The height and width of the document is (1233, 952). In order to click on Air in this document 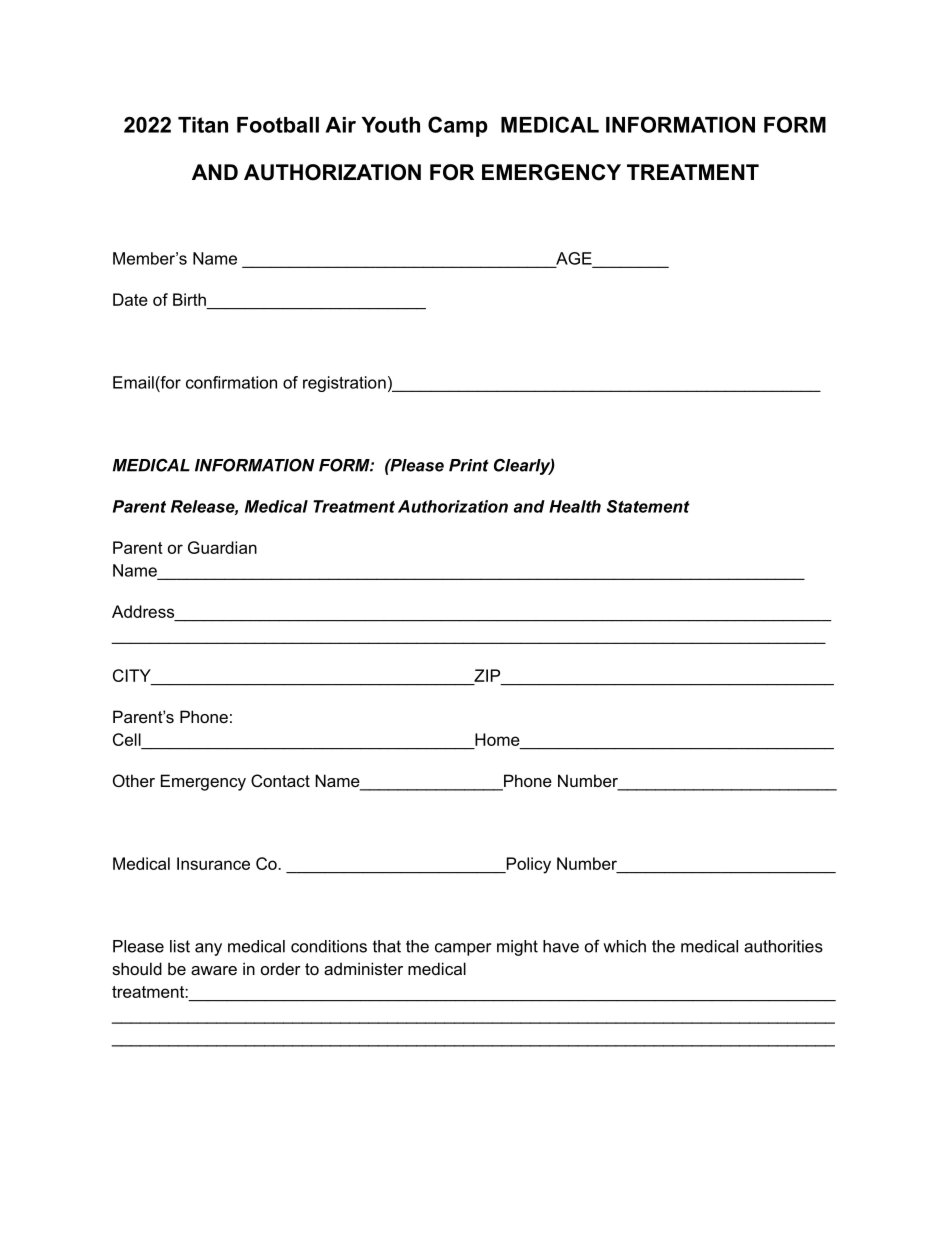, I will do `click(340, 125)`.
